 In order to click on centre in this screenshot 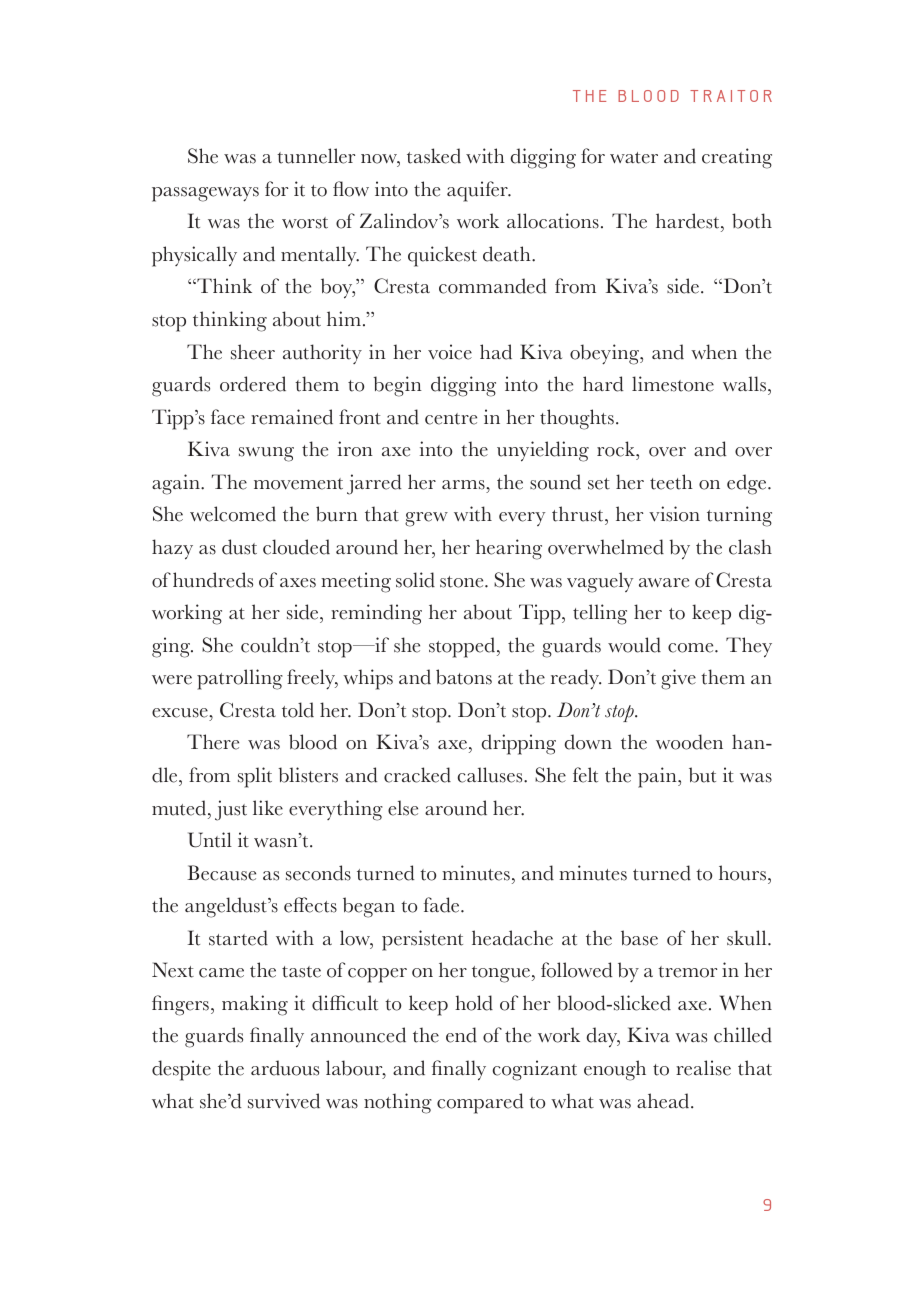, I will do `click(451, 419)`.
